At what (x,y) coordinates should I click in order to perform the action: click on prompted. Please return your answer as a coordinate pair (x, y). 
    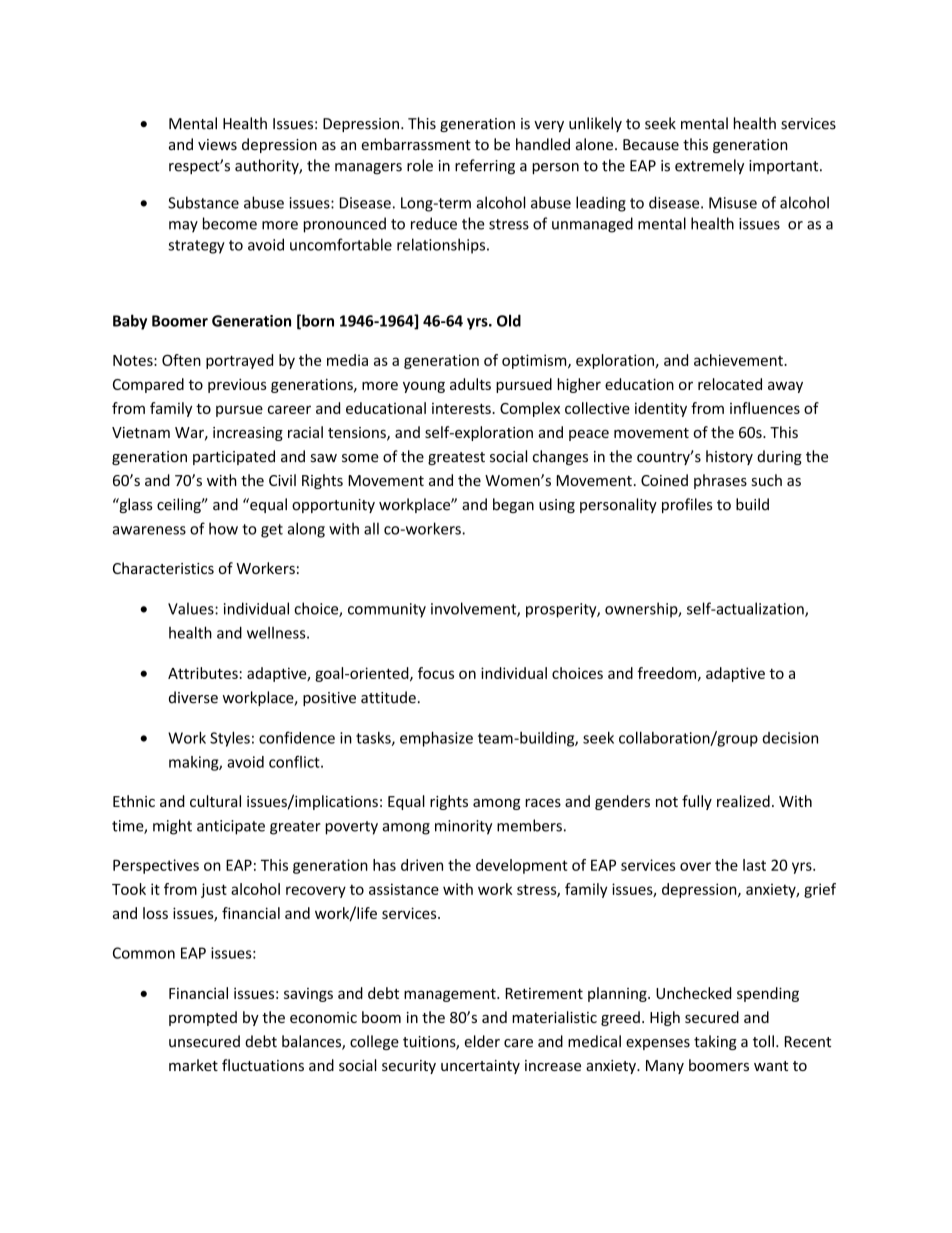
    Looking at the image, I should click on (203, 1018).
